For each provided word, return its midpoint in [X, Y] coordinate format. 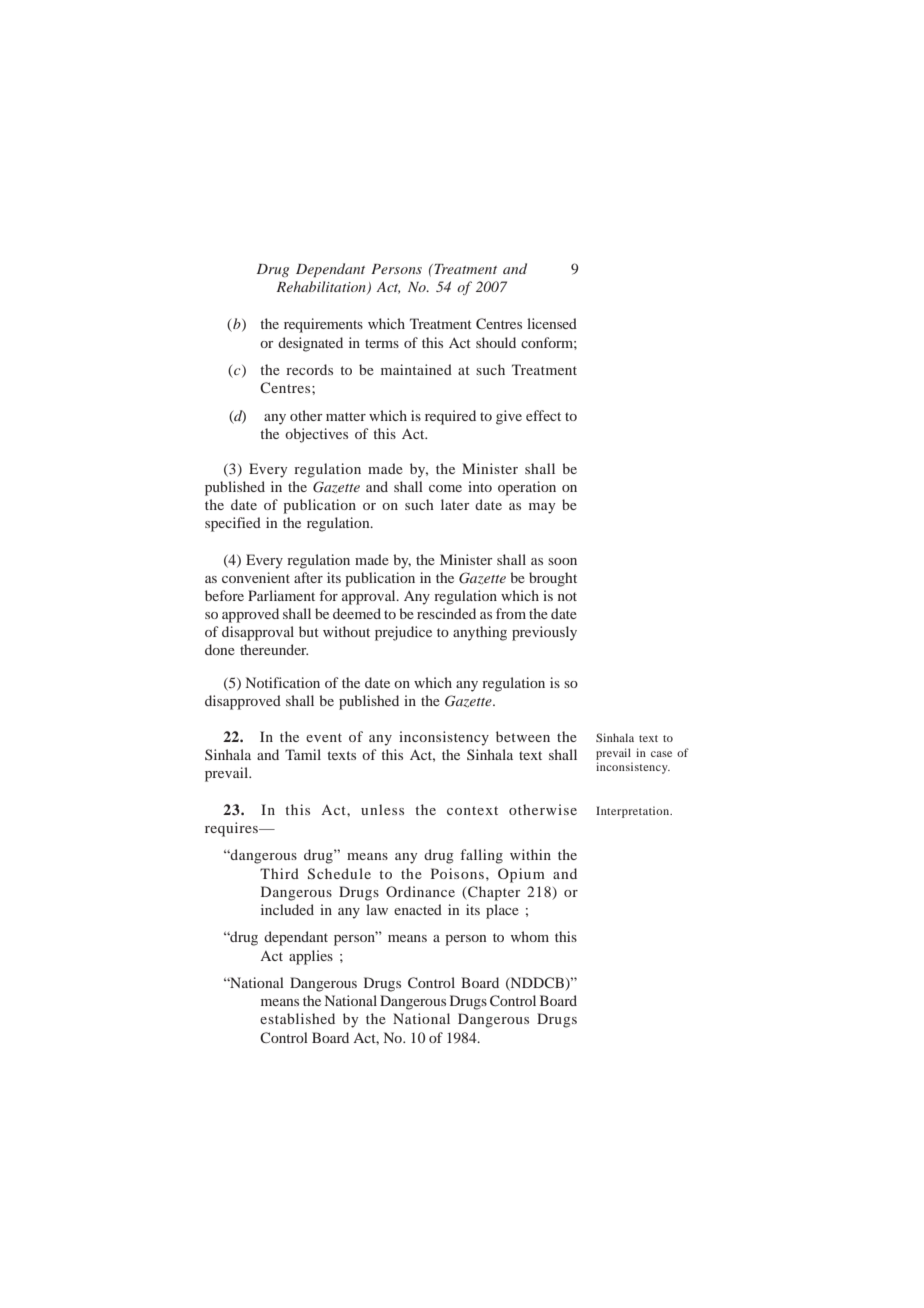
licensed [552, 323]
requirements [323, 325]
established [297, 1018]
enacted [418, 909]
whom [530, 936]
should [496, 342]
